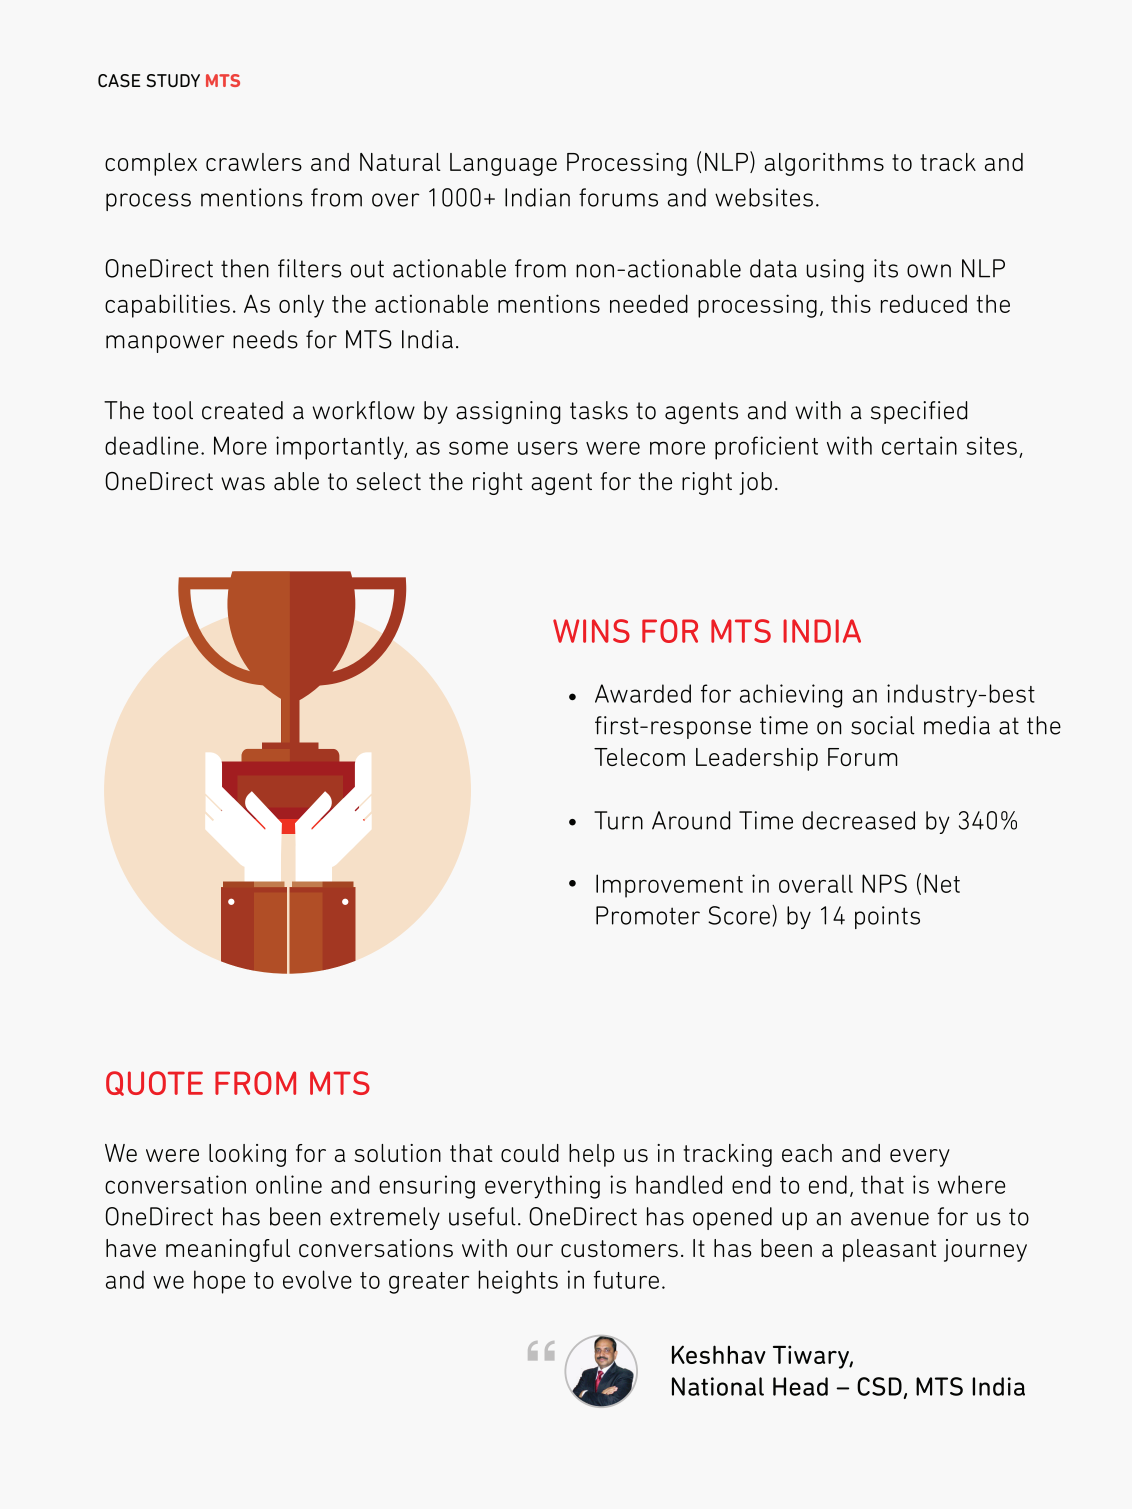 The width and height of the screenshot is (1132, 1509). I want to click on tasks, so click(599, 410).
